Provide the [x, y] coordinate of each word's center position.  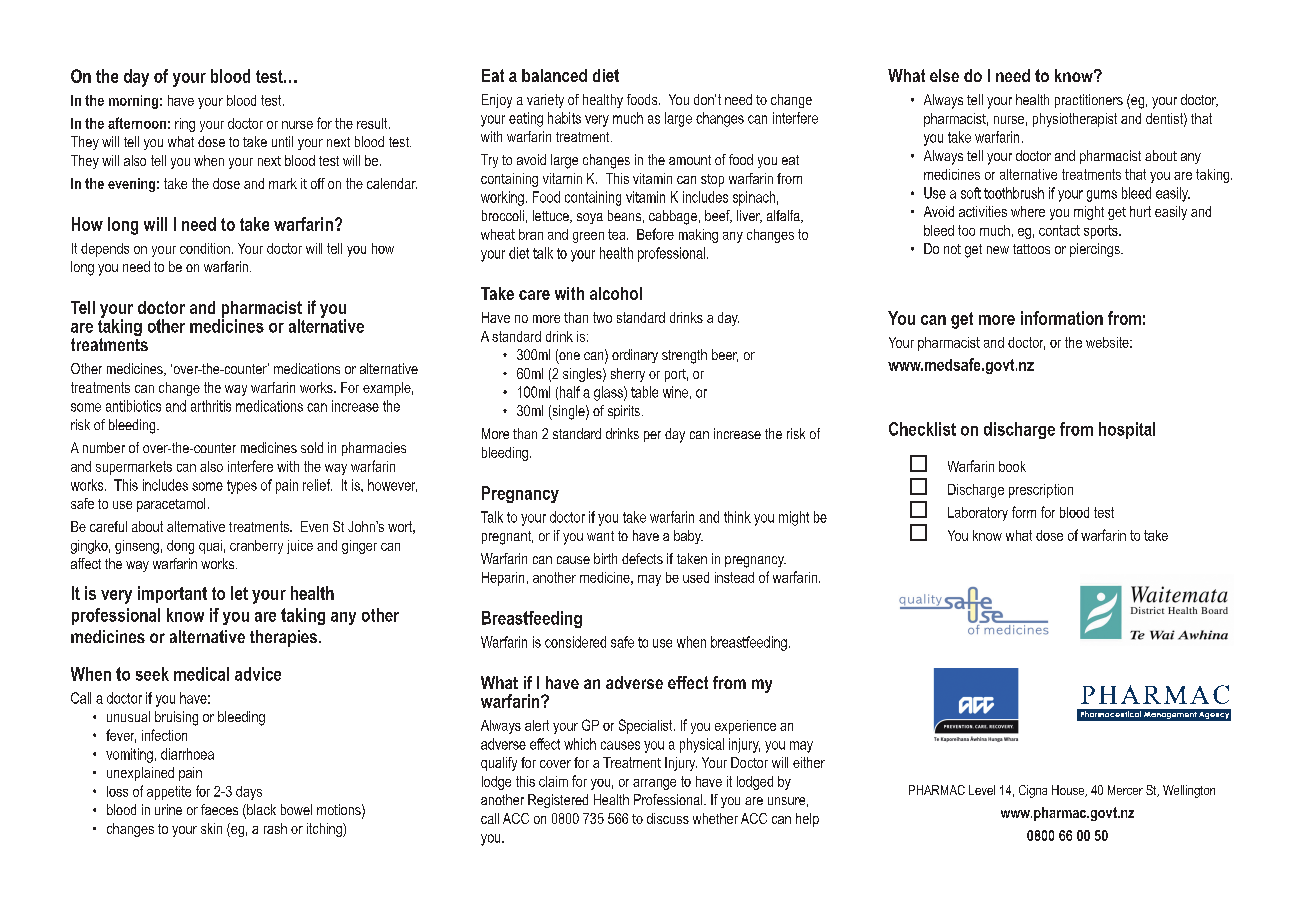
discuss [668, 818]
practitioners [1089, 101]
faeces [219, 809]
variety [545, 101]
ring [185, 125]
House [1069, 791]
